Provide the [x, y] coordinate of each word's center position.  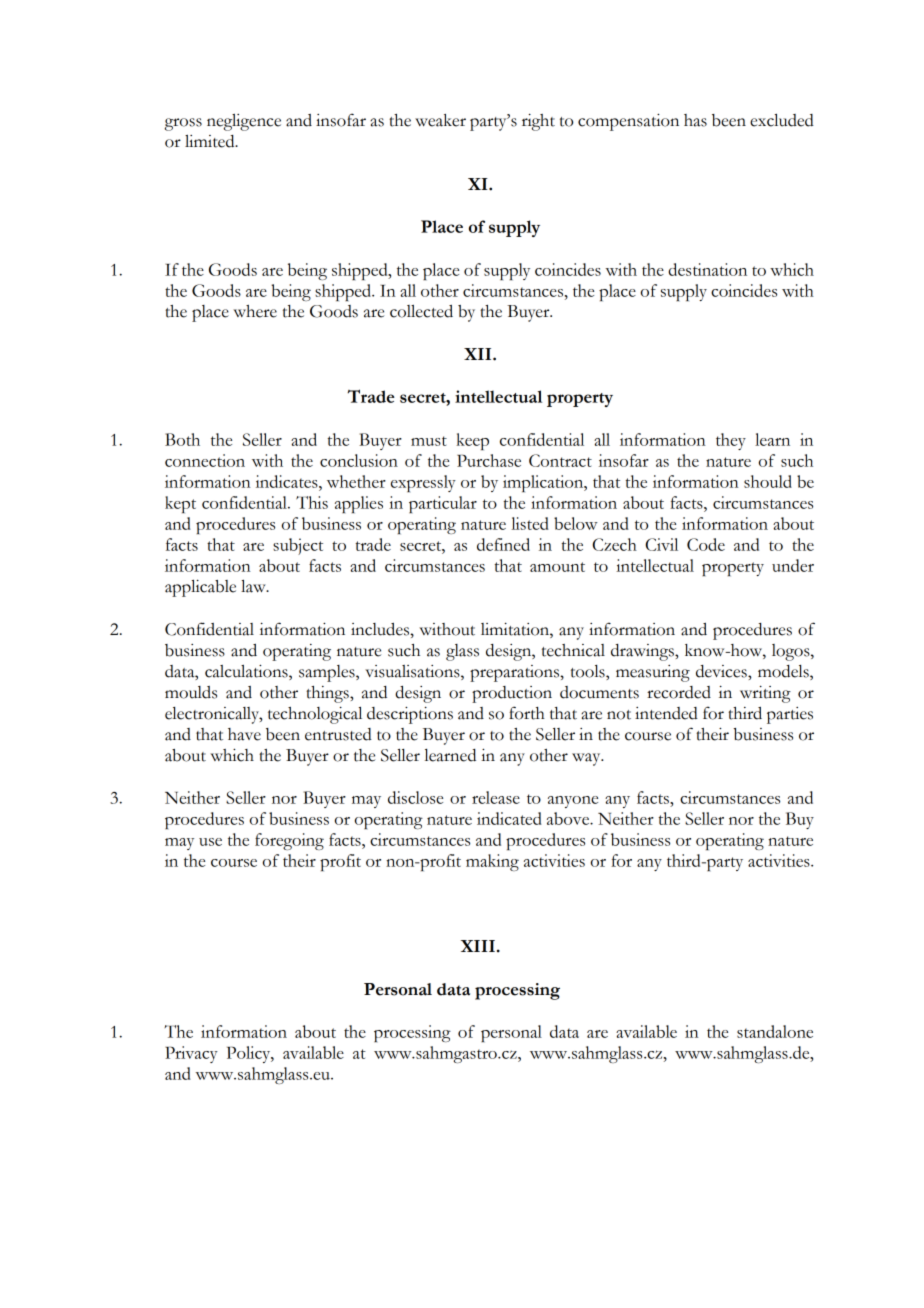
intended [666, 713]
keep [472, 441]
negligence [244, 122]
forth [527, 713]
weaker [440, 120]
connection [205, 460]
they [731, 441]
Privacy [191, 1054]
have [244, 734]
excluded [782, 120]
